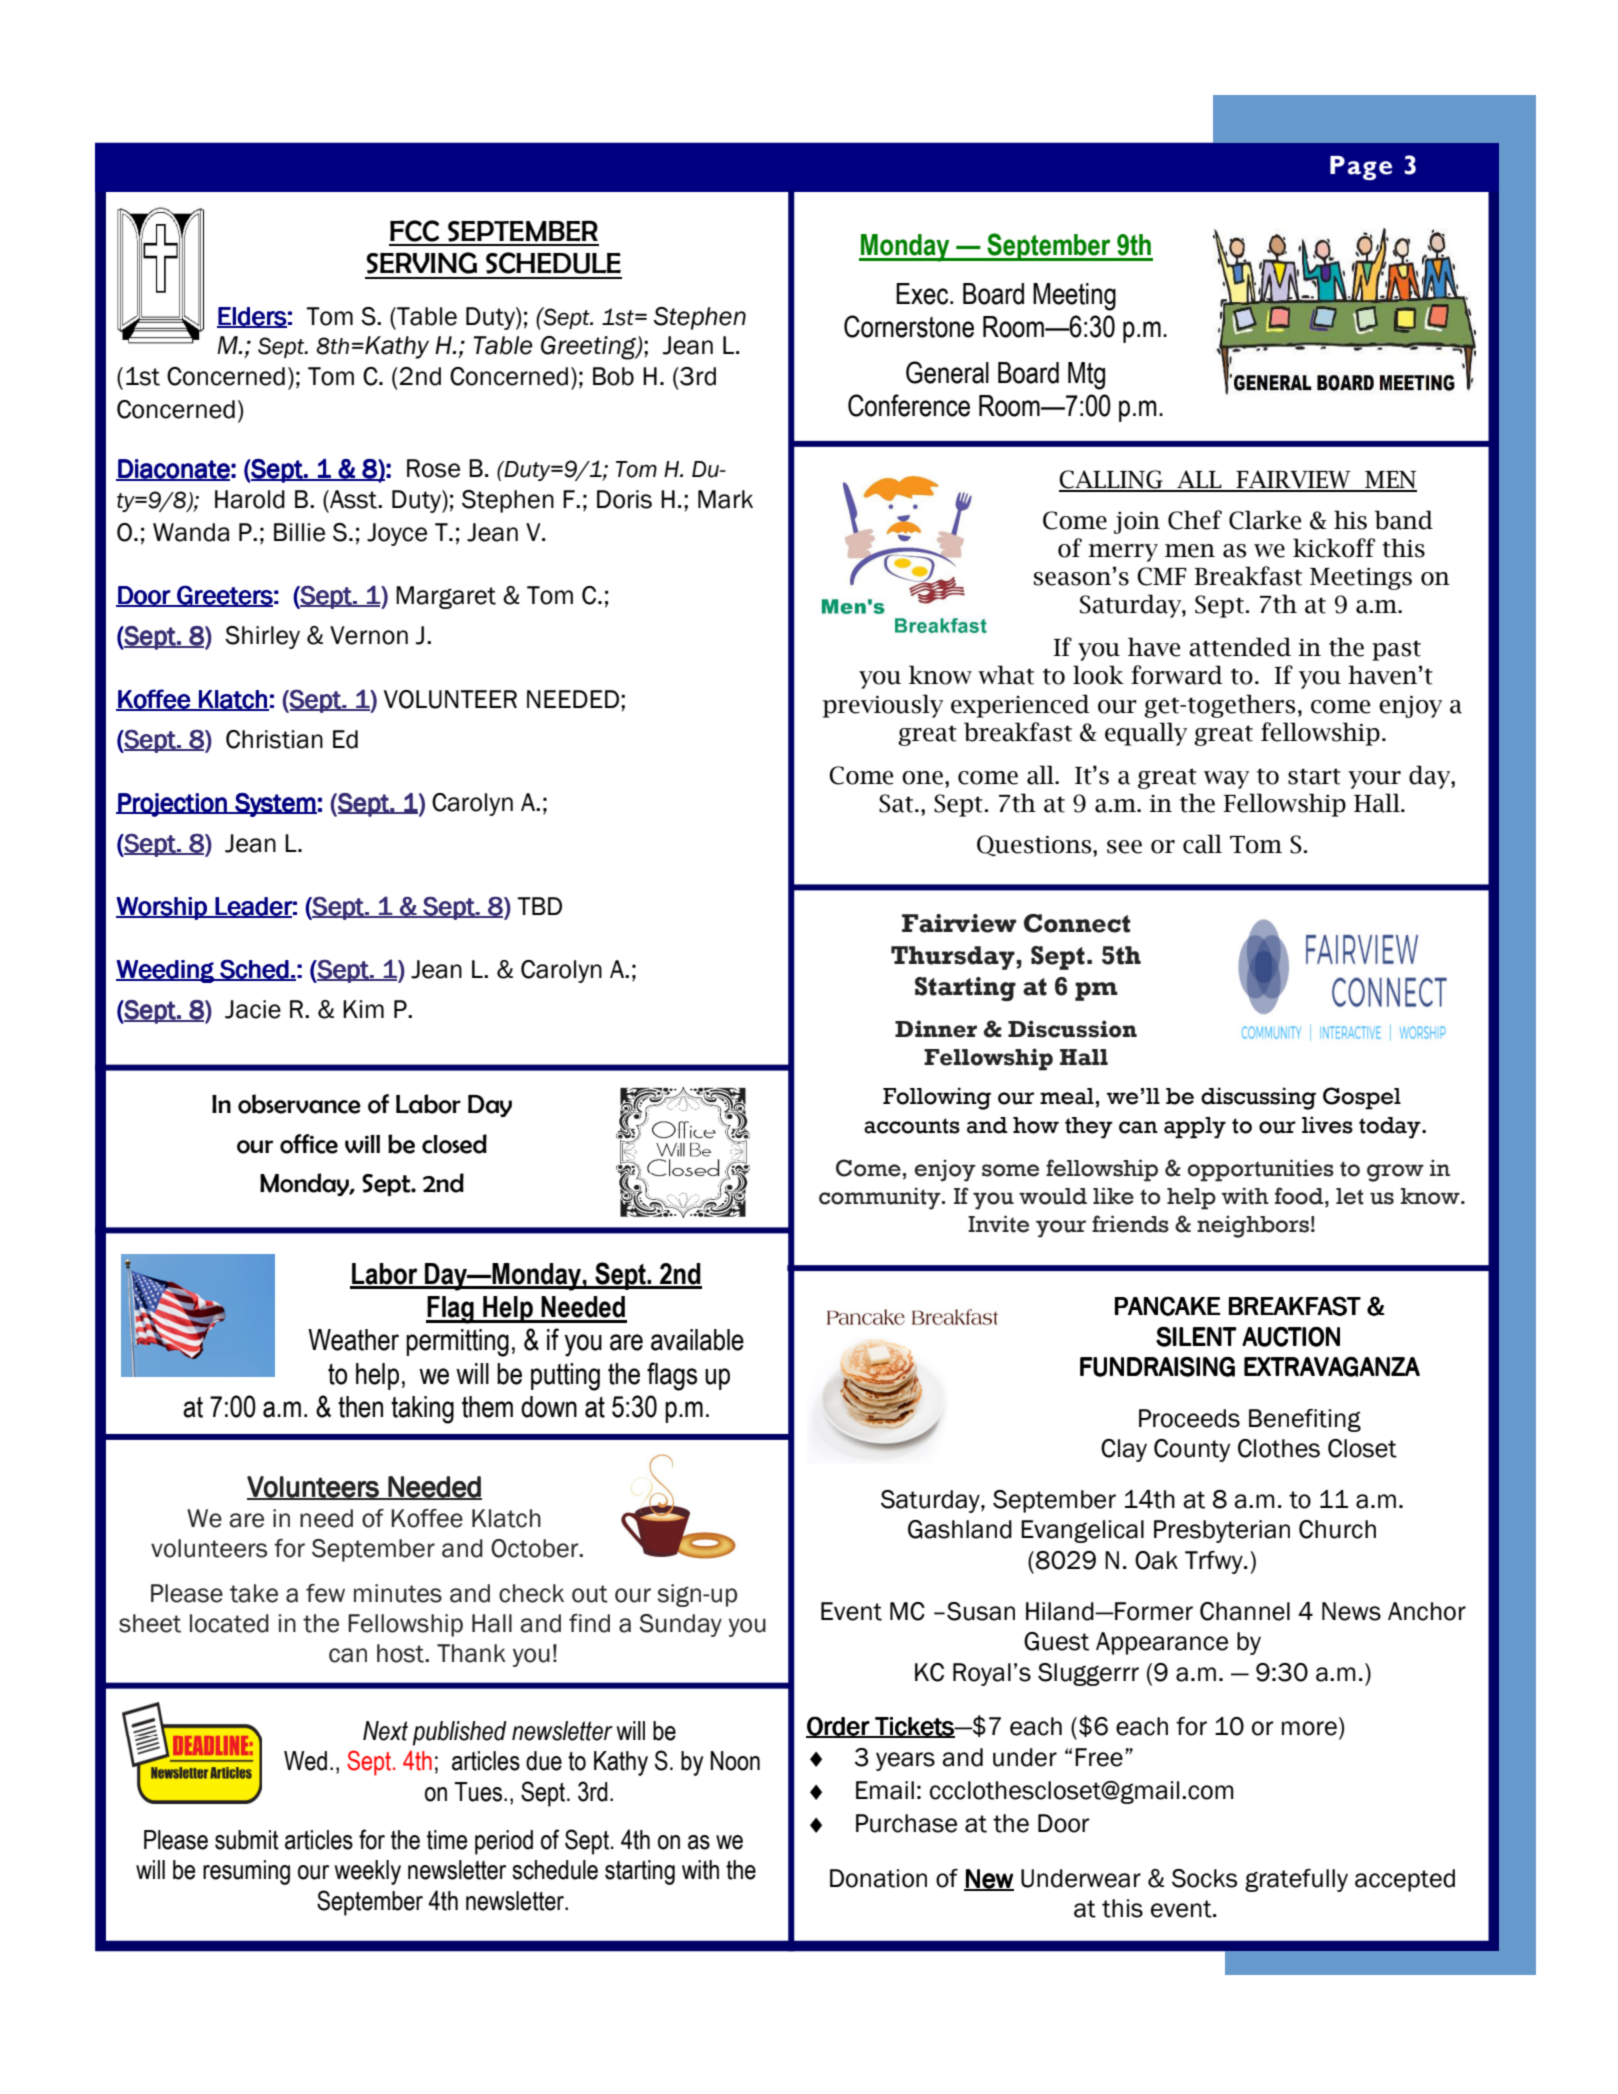 This page has width=1618, height=2094. Describe the element at coordinates (247, 1840) in the page. I see `submit` at that location.
